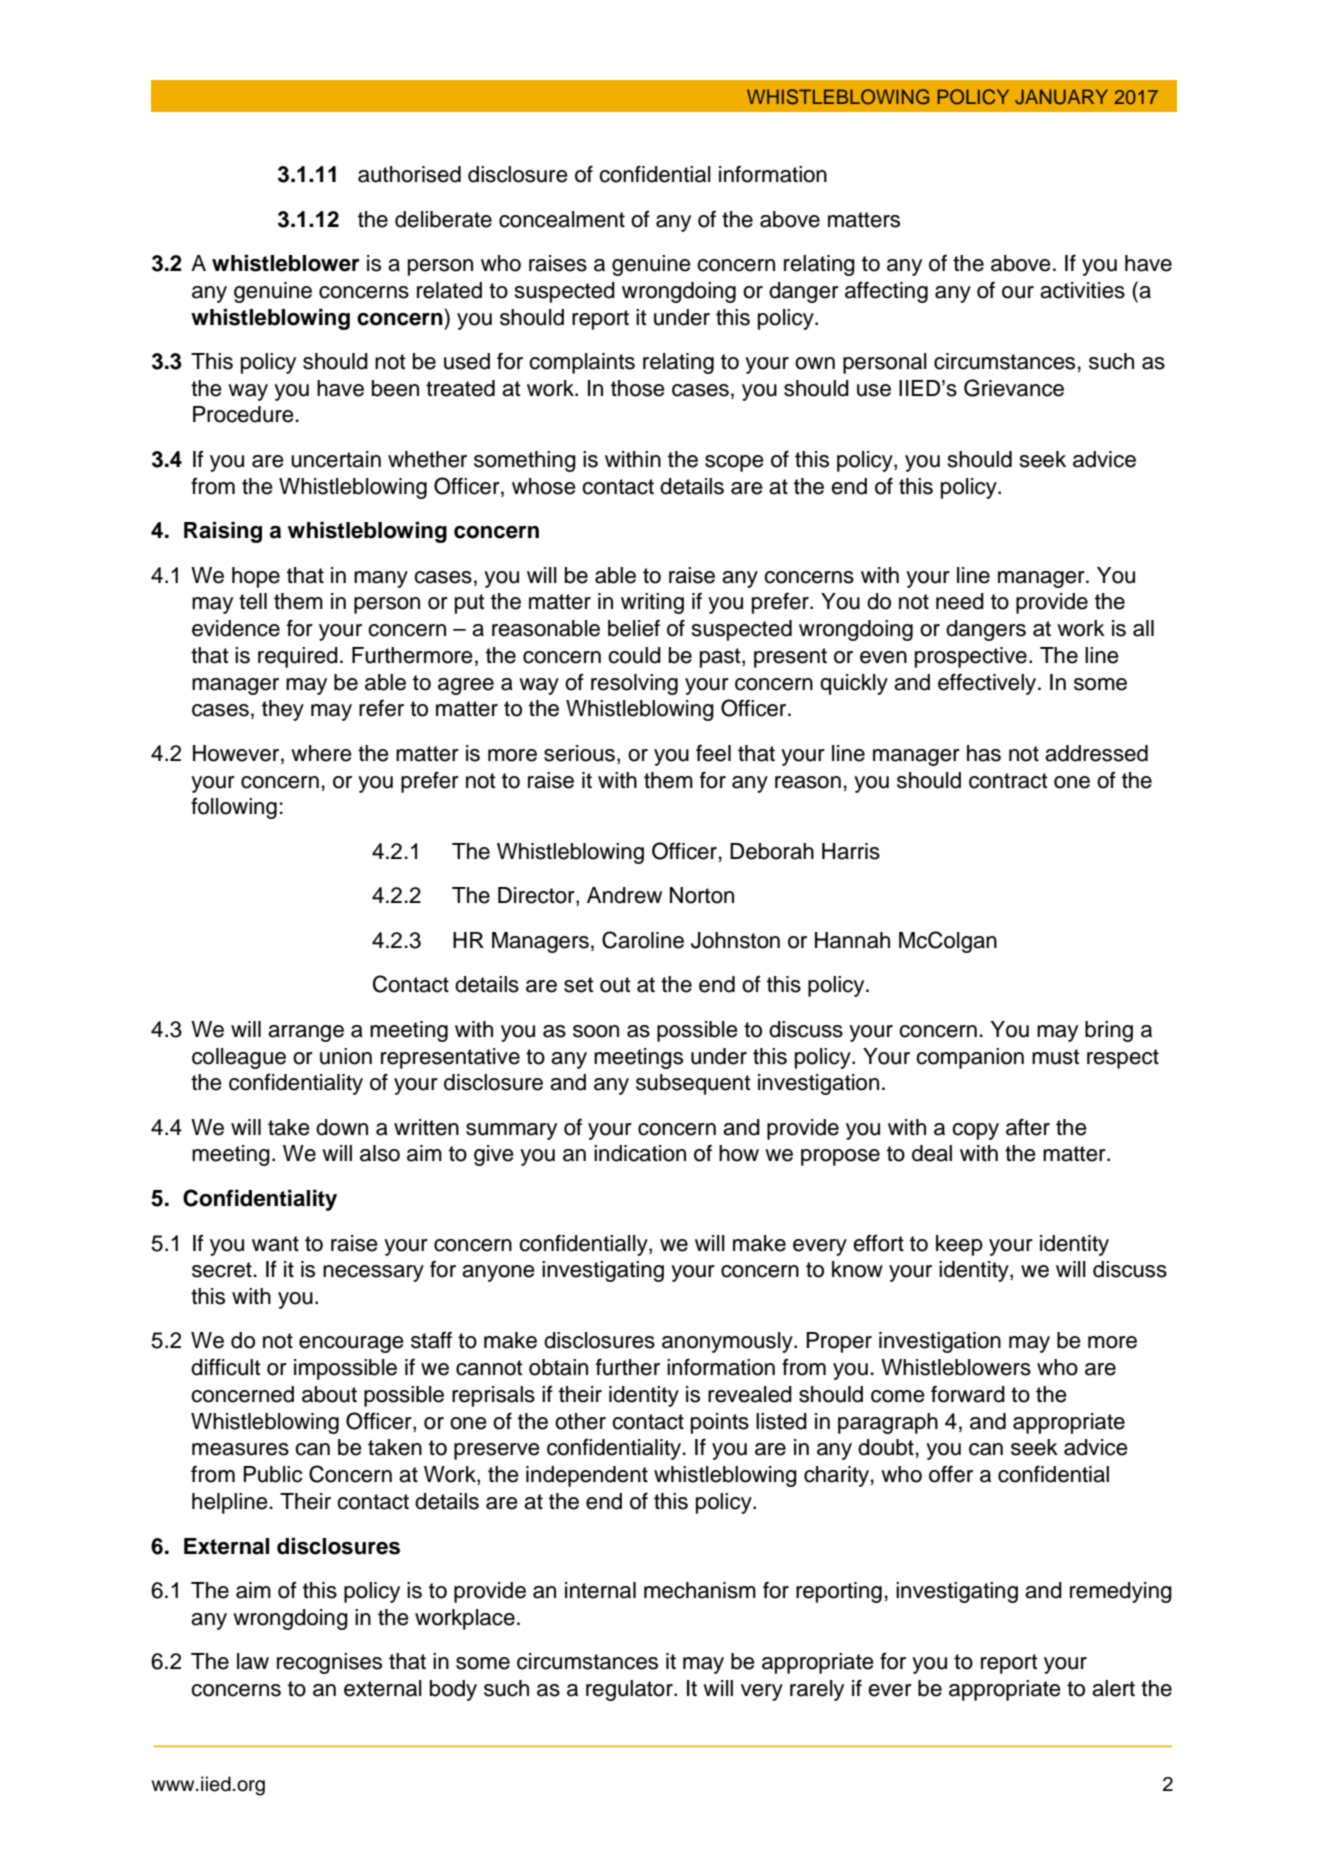 This screenshot has width=1325, height=1874. What do you see at coordinates (409, 174) in the screenshot?
I see `authorised` at bounding box center [409, 174].
